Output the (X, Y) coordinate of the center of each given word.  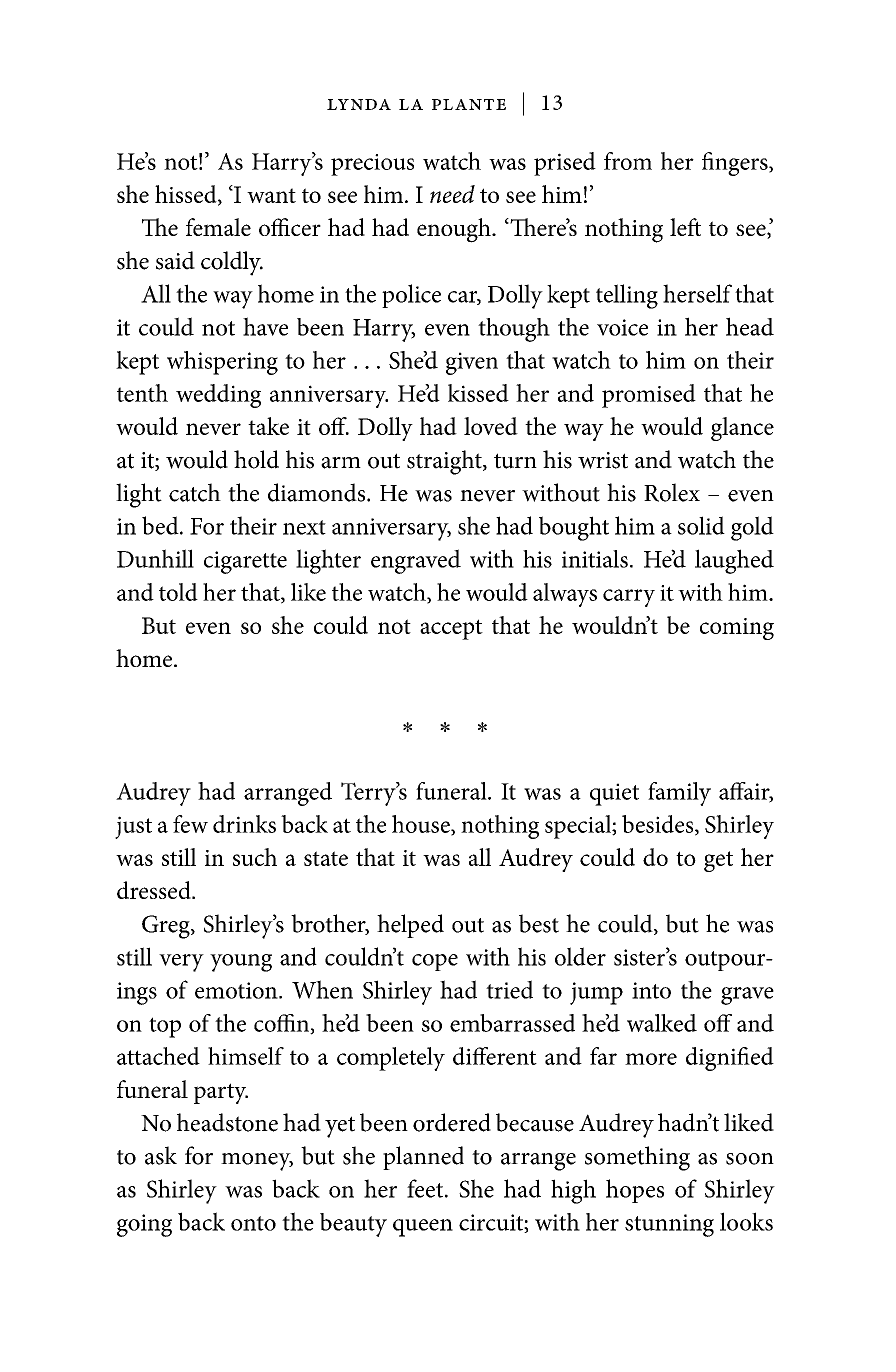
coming (737, 629)
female (218, 227)
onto (253, 1223)
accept (451, 629)
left (685, 227)
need (452, 194)
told (178, 592)
